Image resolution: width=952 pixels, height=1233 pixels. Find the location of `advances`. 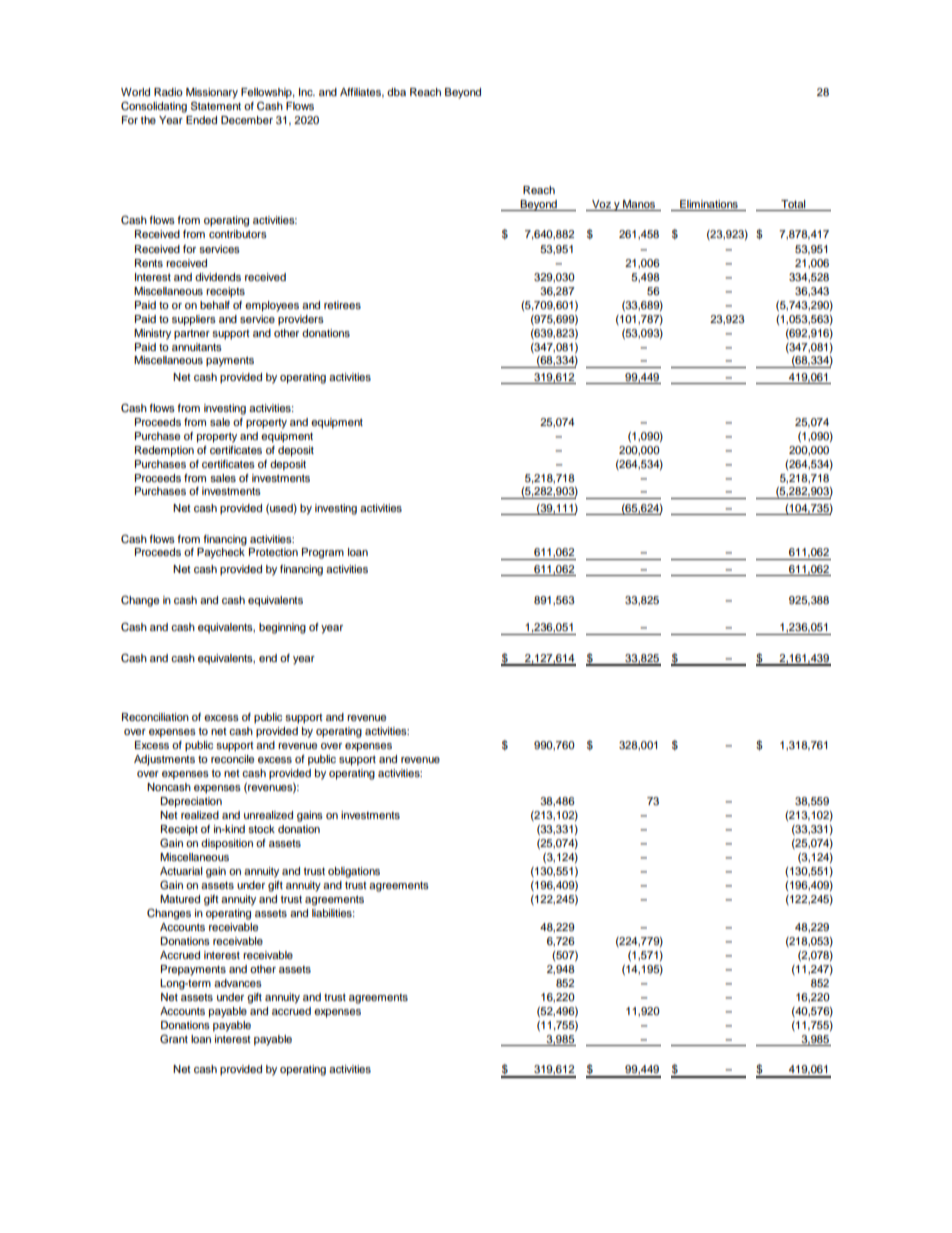

advances is located at coordinates (238, 983).
